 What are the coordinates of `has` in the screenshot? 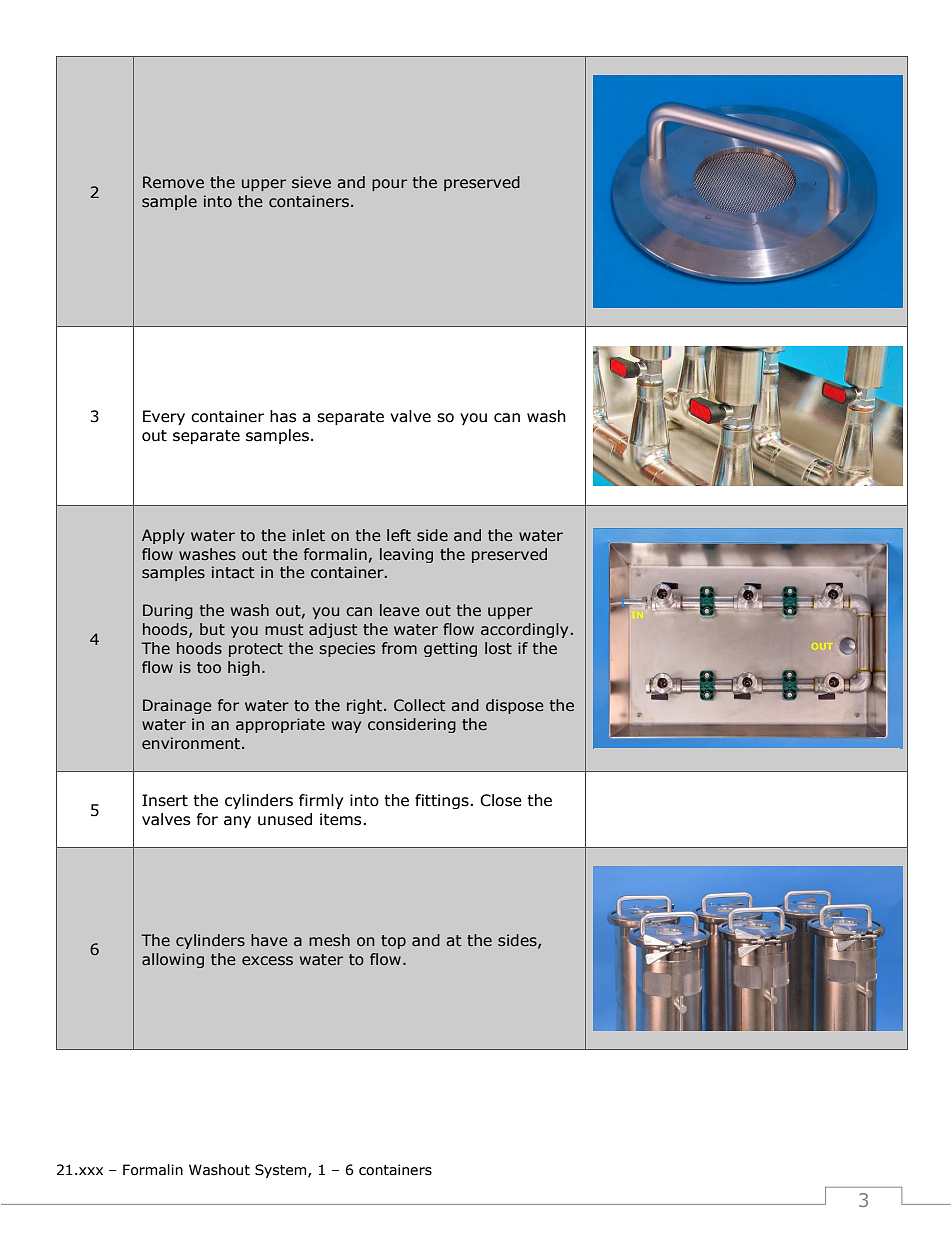 It's located at (283, 416).
